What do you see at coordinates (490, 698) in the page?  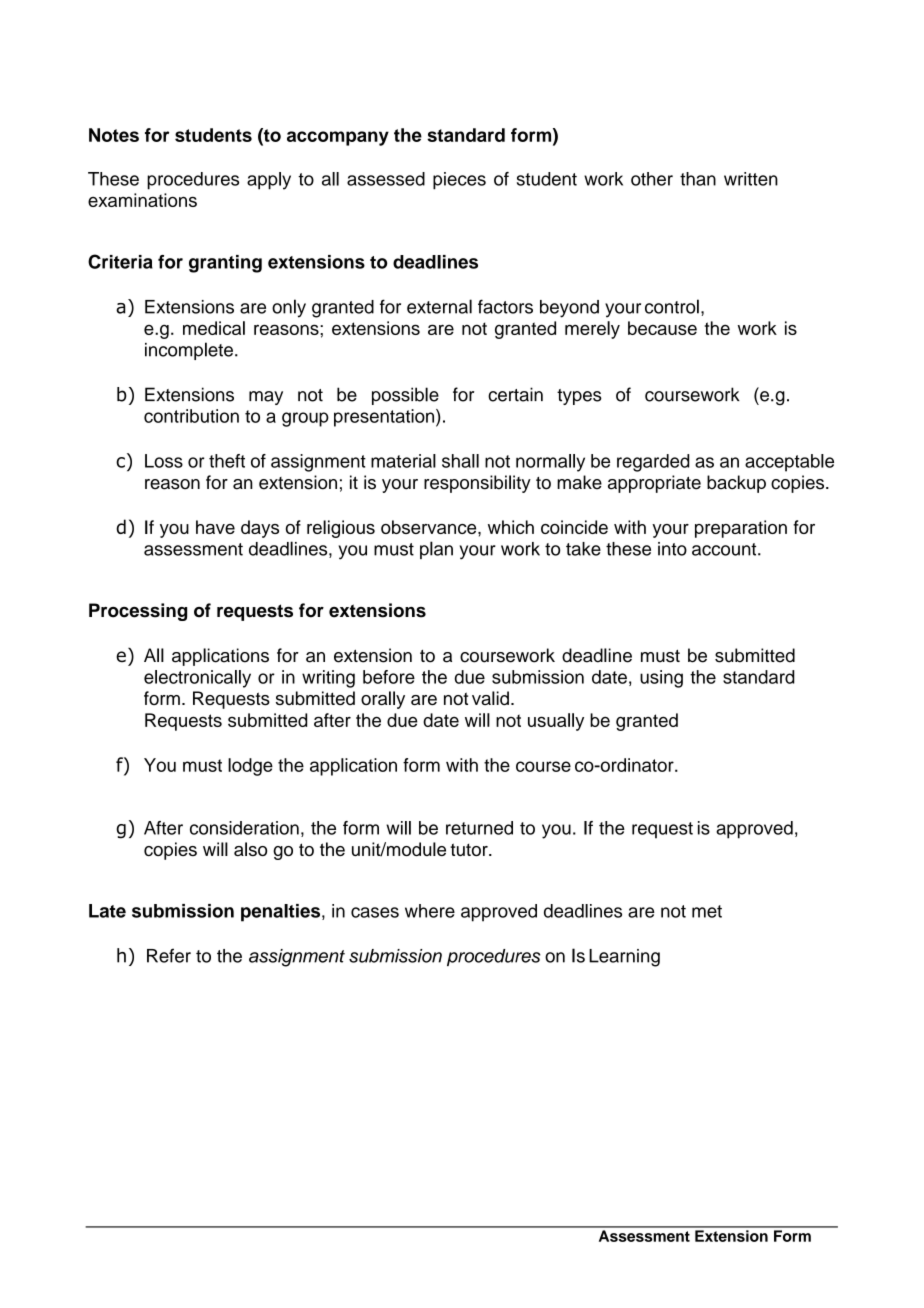 I see `valid` at bounding box center [490, 698].
